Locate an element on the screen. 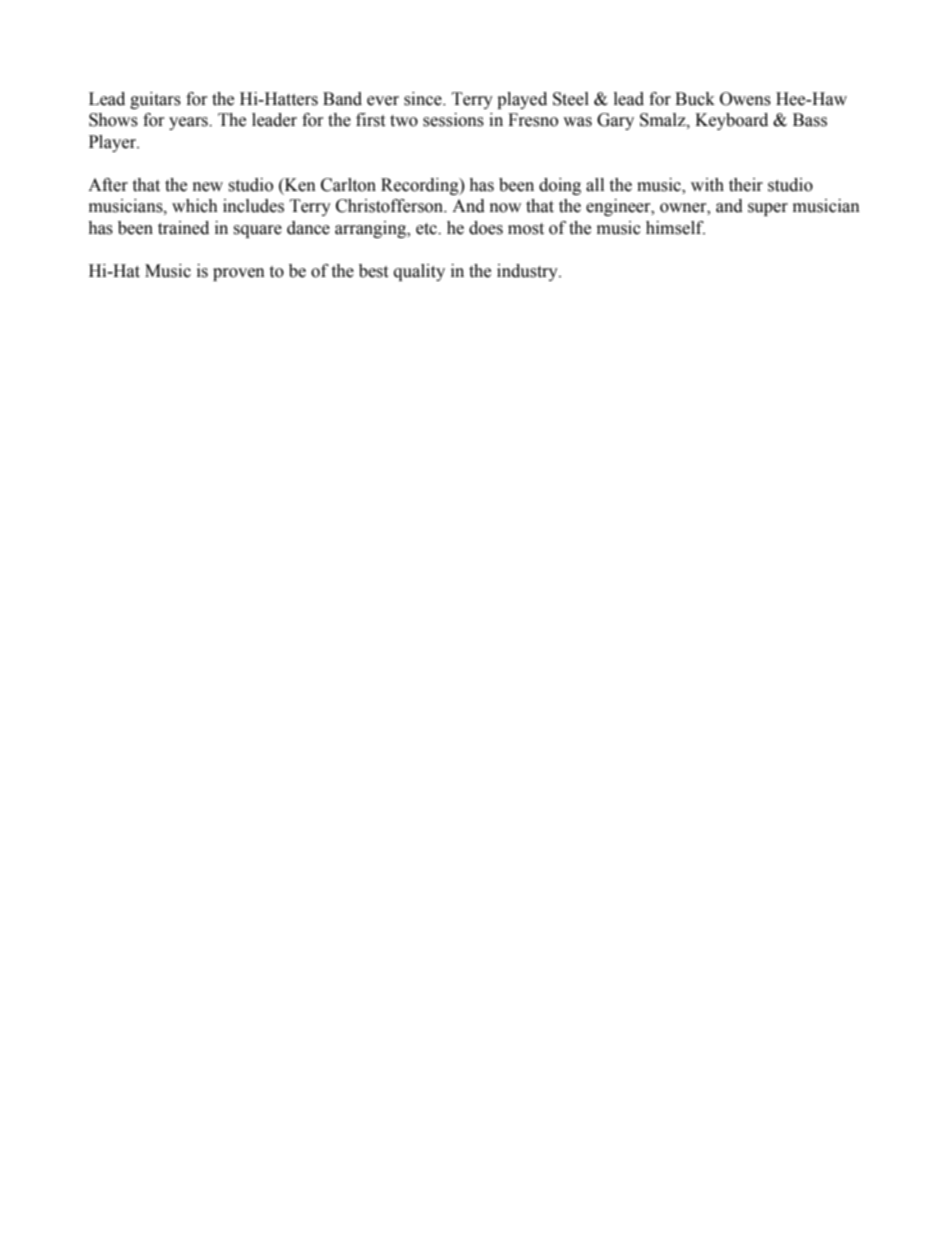  two is located at coordinates (404, 121).
